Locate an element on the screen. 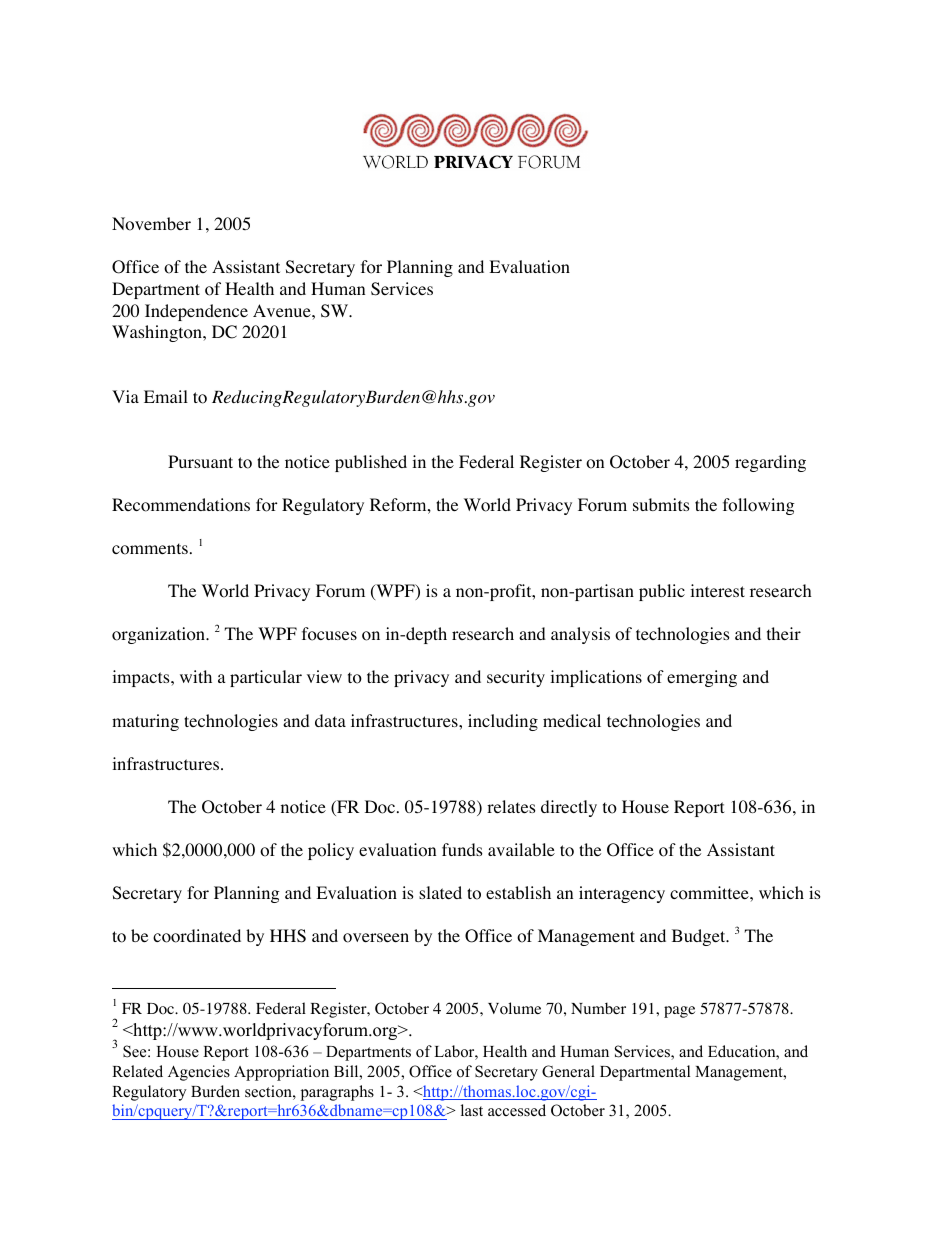 The width and height of the screenshot is (952, 1233). Agencies is located at coordinates (199, 1073).
